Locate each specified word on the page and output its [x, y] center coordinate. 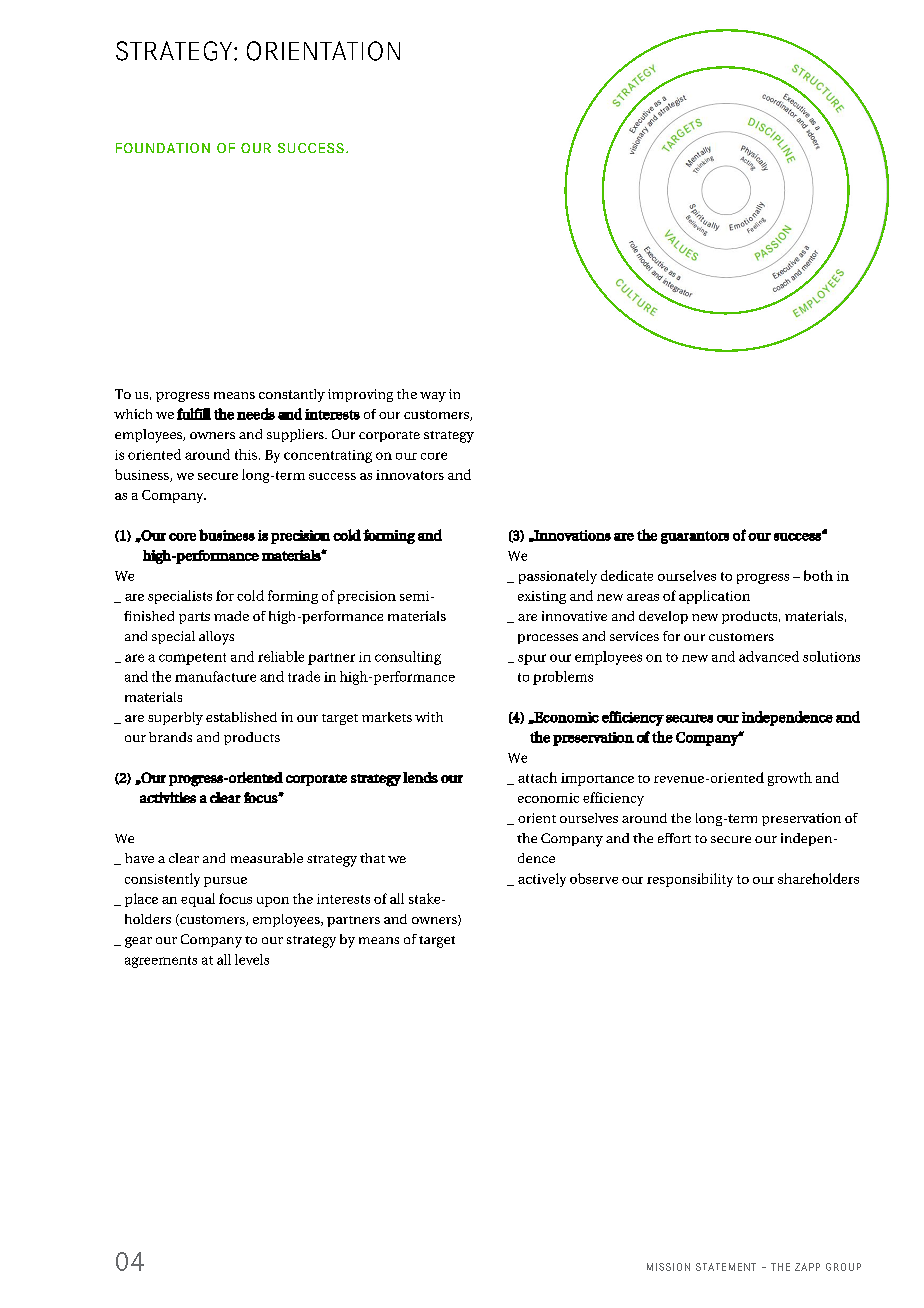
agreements [161, 962]
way [433, 397]
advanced [769, 656]
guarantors [695, 537]
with [429, 717]
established [241, 717]
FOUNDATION [163, 148]
